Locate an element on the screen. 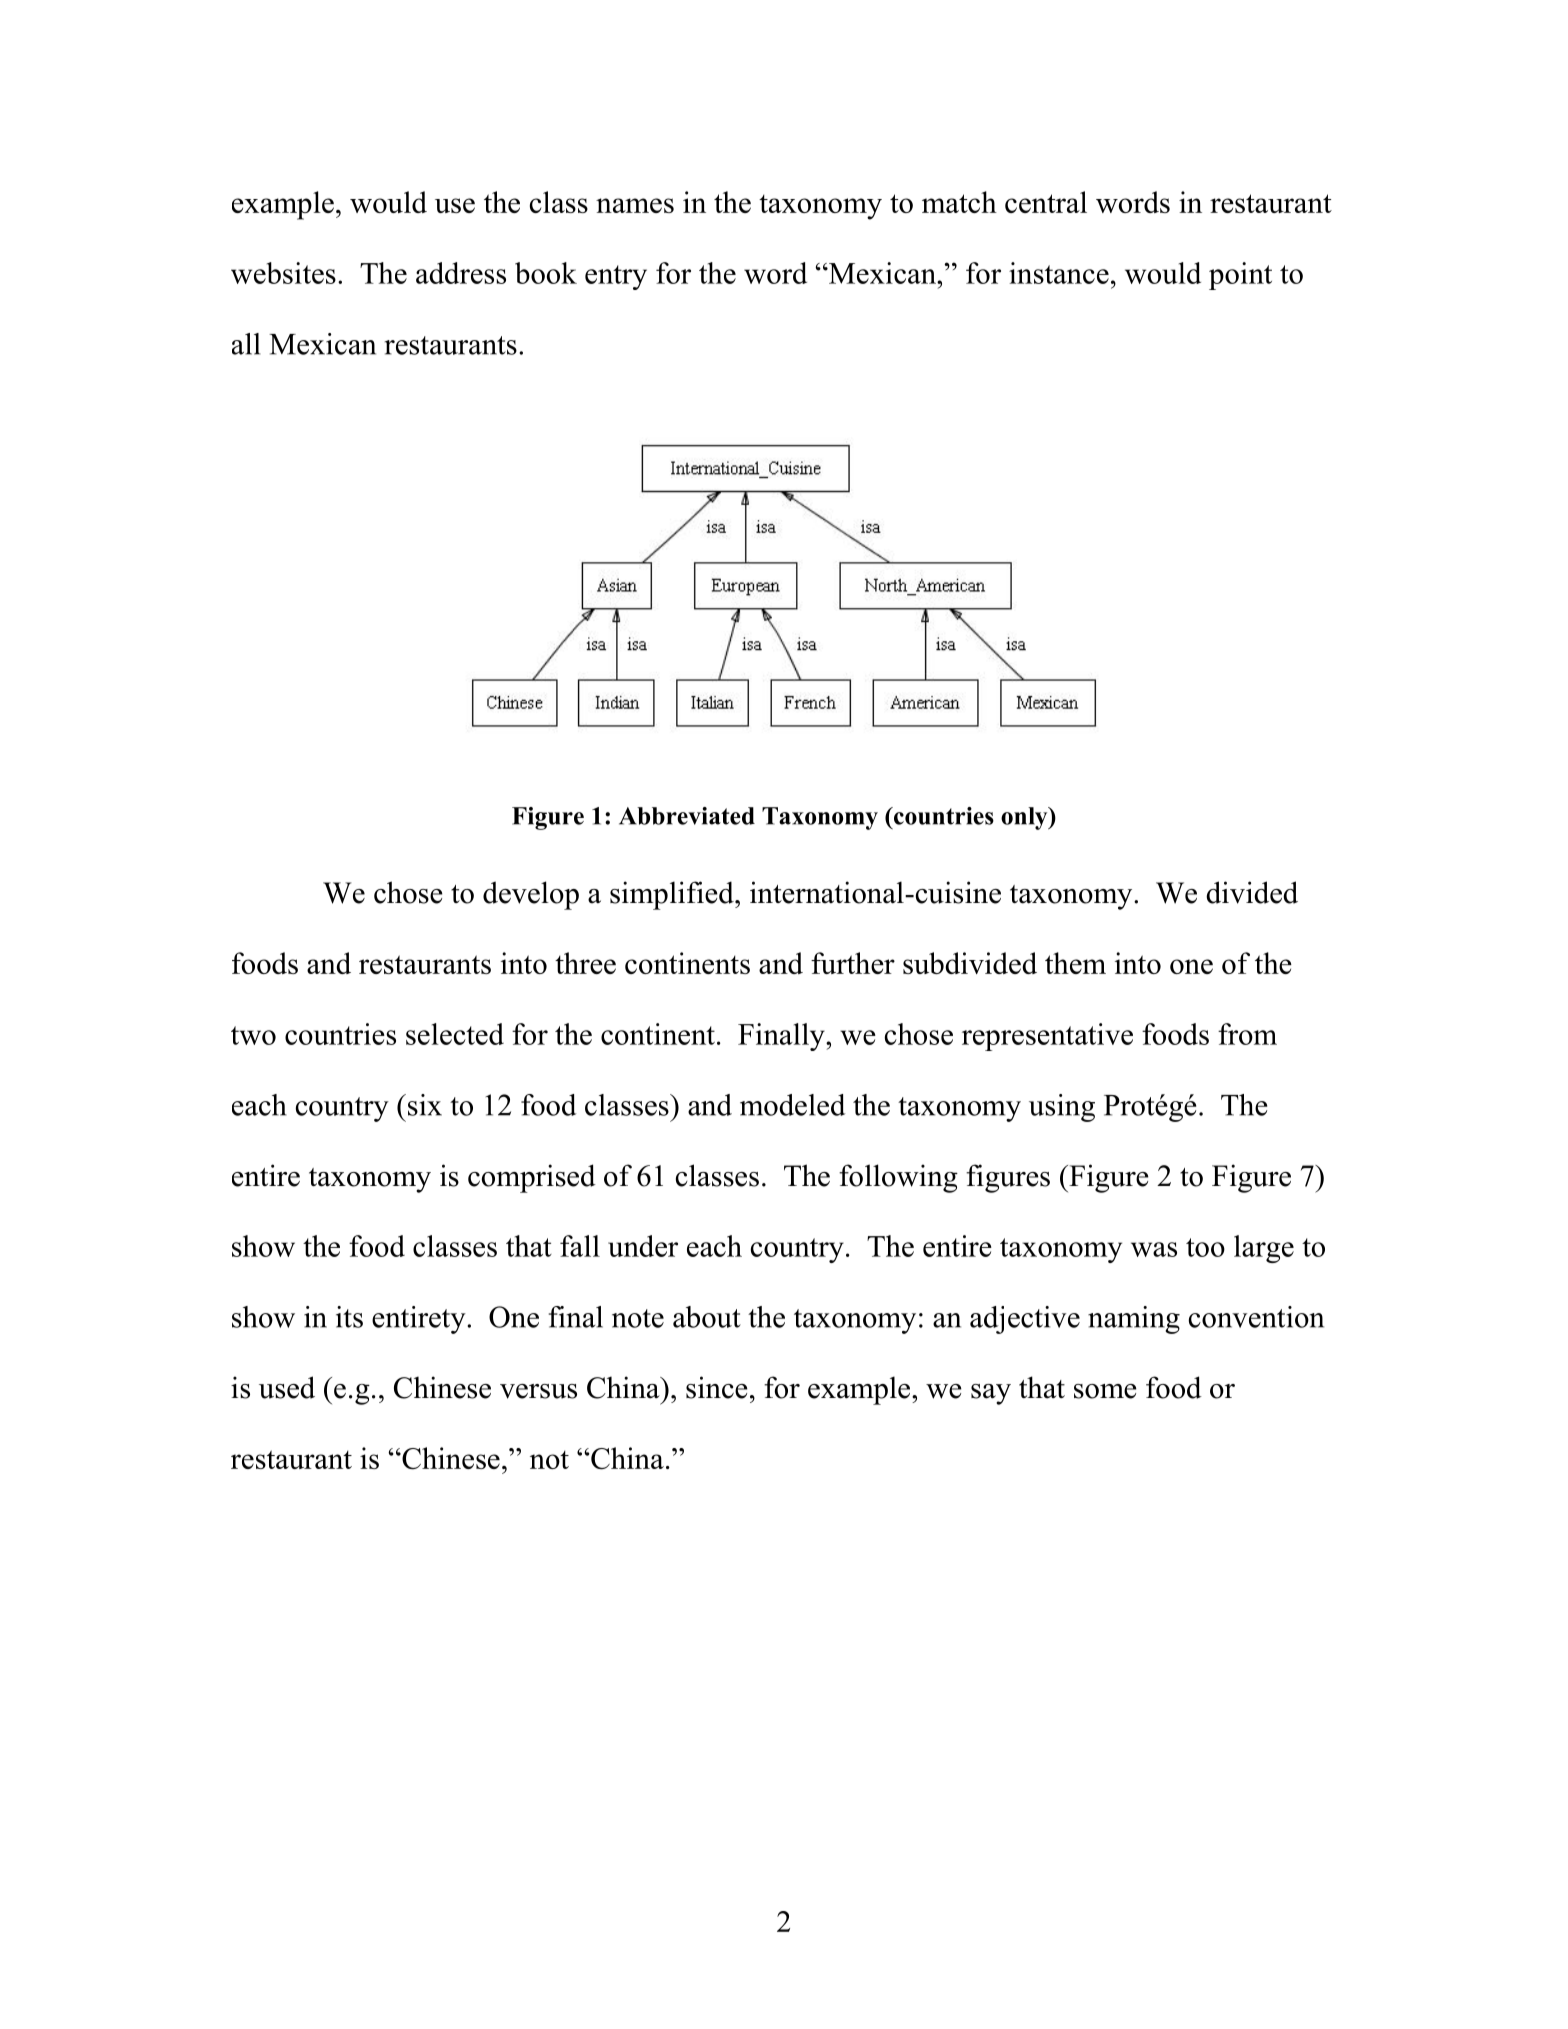 This screenshot has width=1568, height=2029. since is located at coordinates (717, 1387).
